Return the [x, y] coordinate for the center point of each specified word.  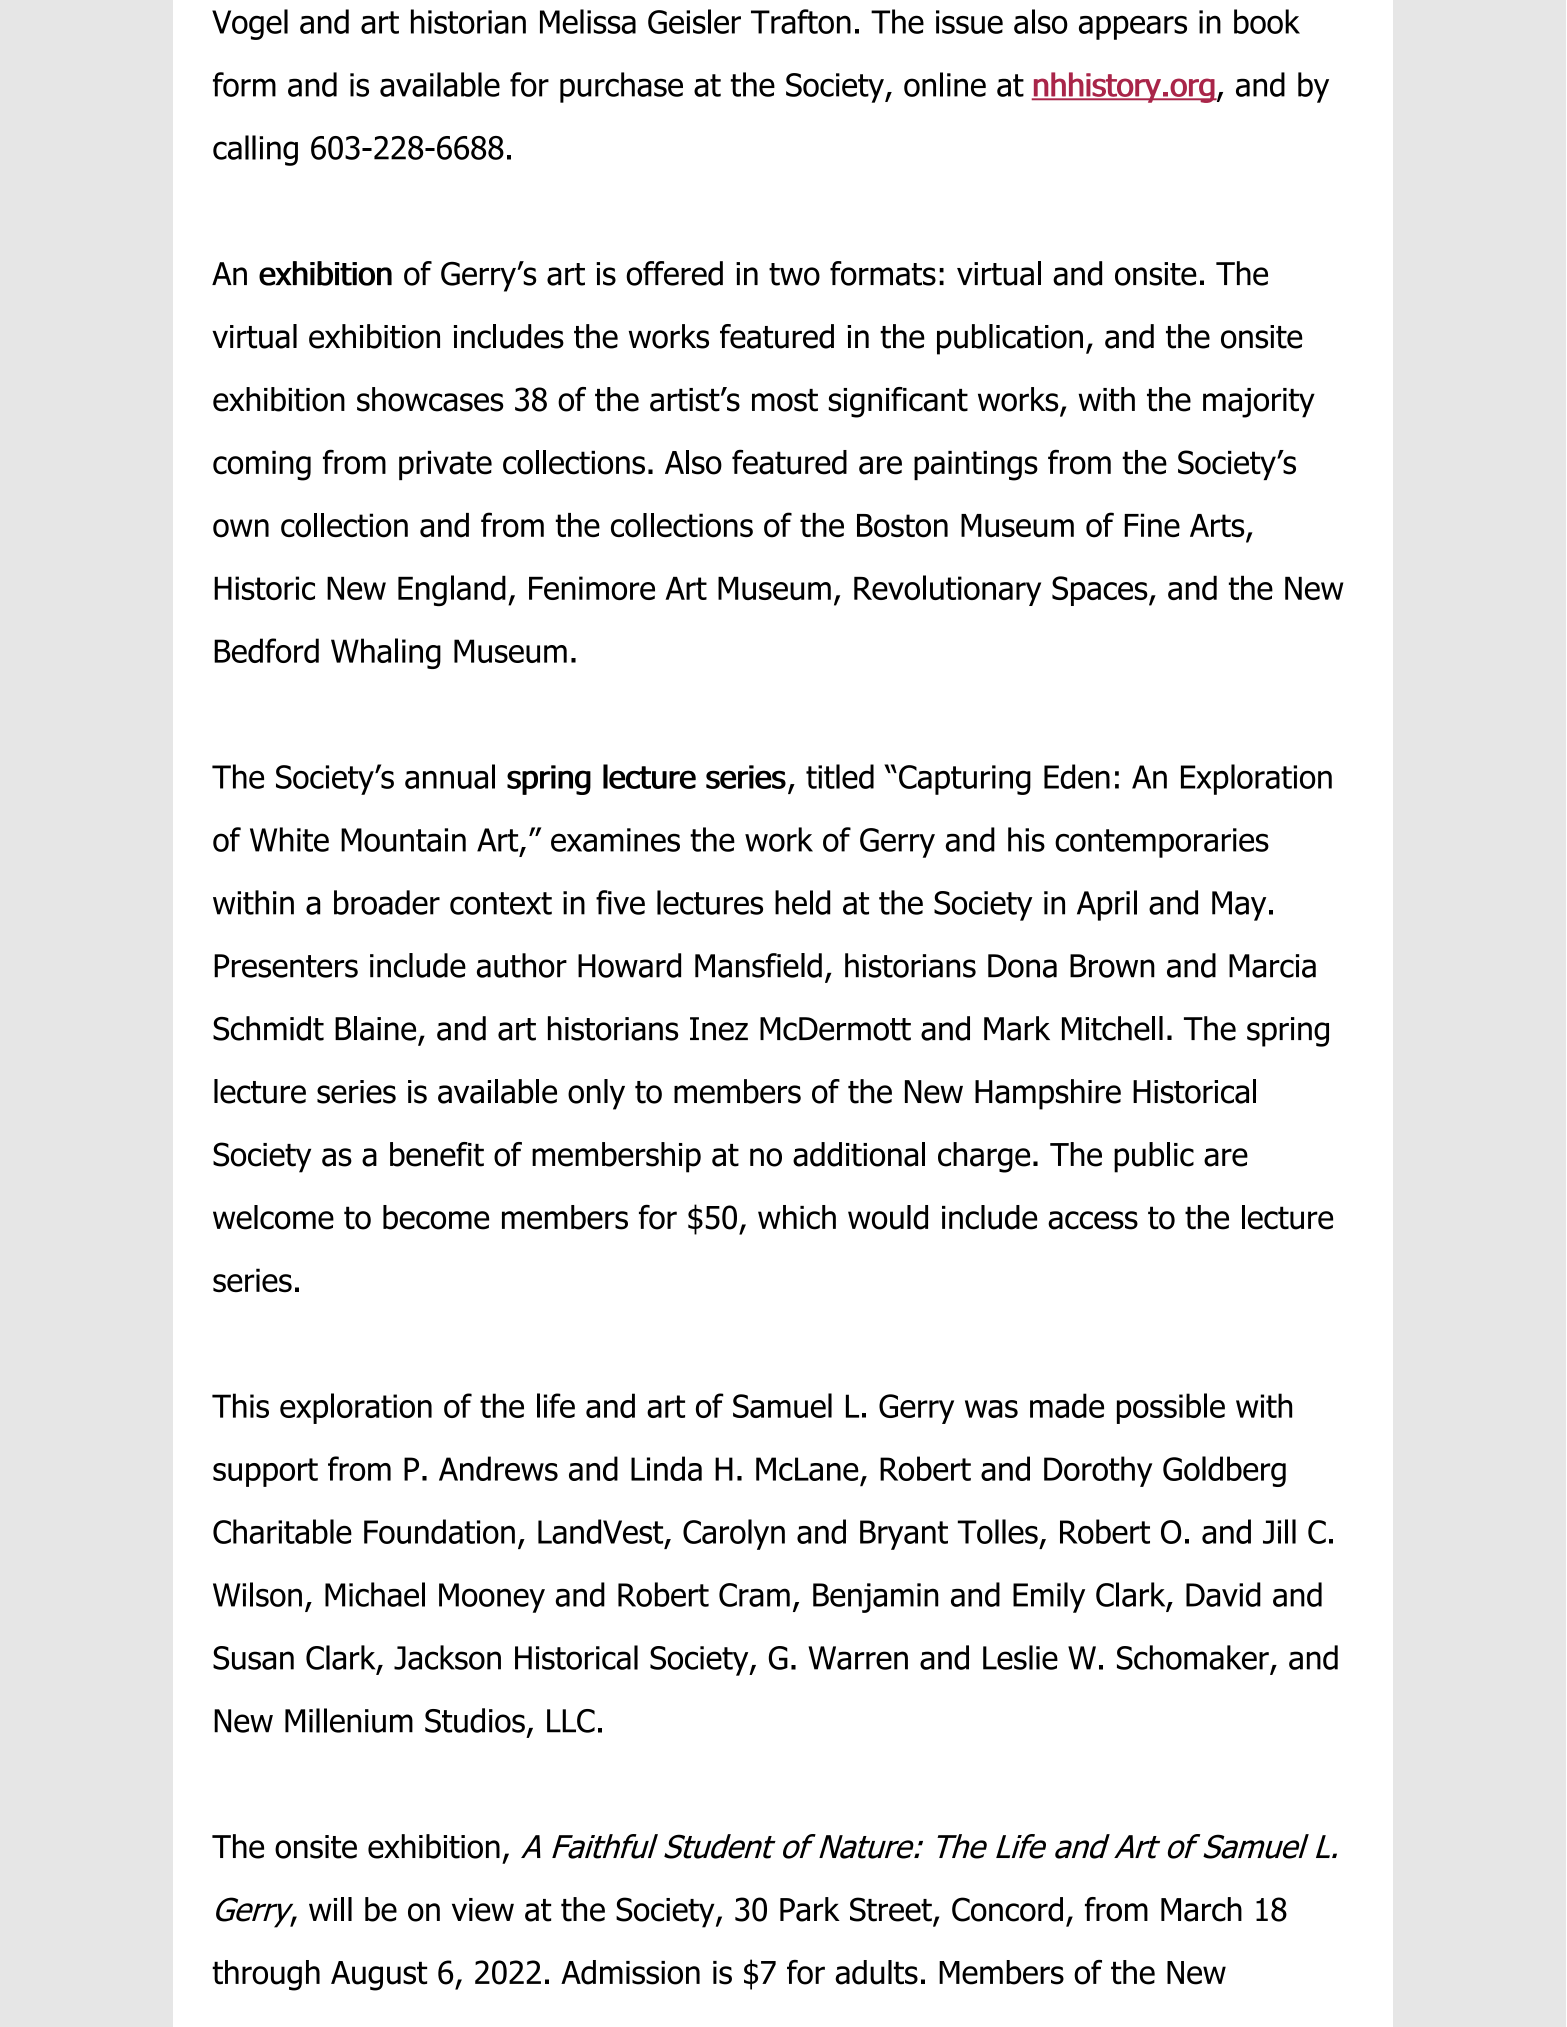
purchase [621, 87]
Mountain [403, 840]
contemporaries [1162, 843]
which [797, 1217]
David [1223, 1594]
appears [1133, 27]
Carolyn [734, 1534]
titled [840, 776]
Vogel [250, 24]
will [330, 1909]
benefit [437, 1154]
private [445, 465]
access [1093, 1220]
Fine [1152, 525]
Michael [375, 1594]
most [785, 400]
